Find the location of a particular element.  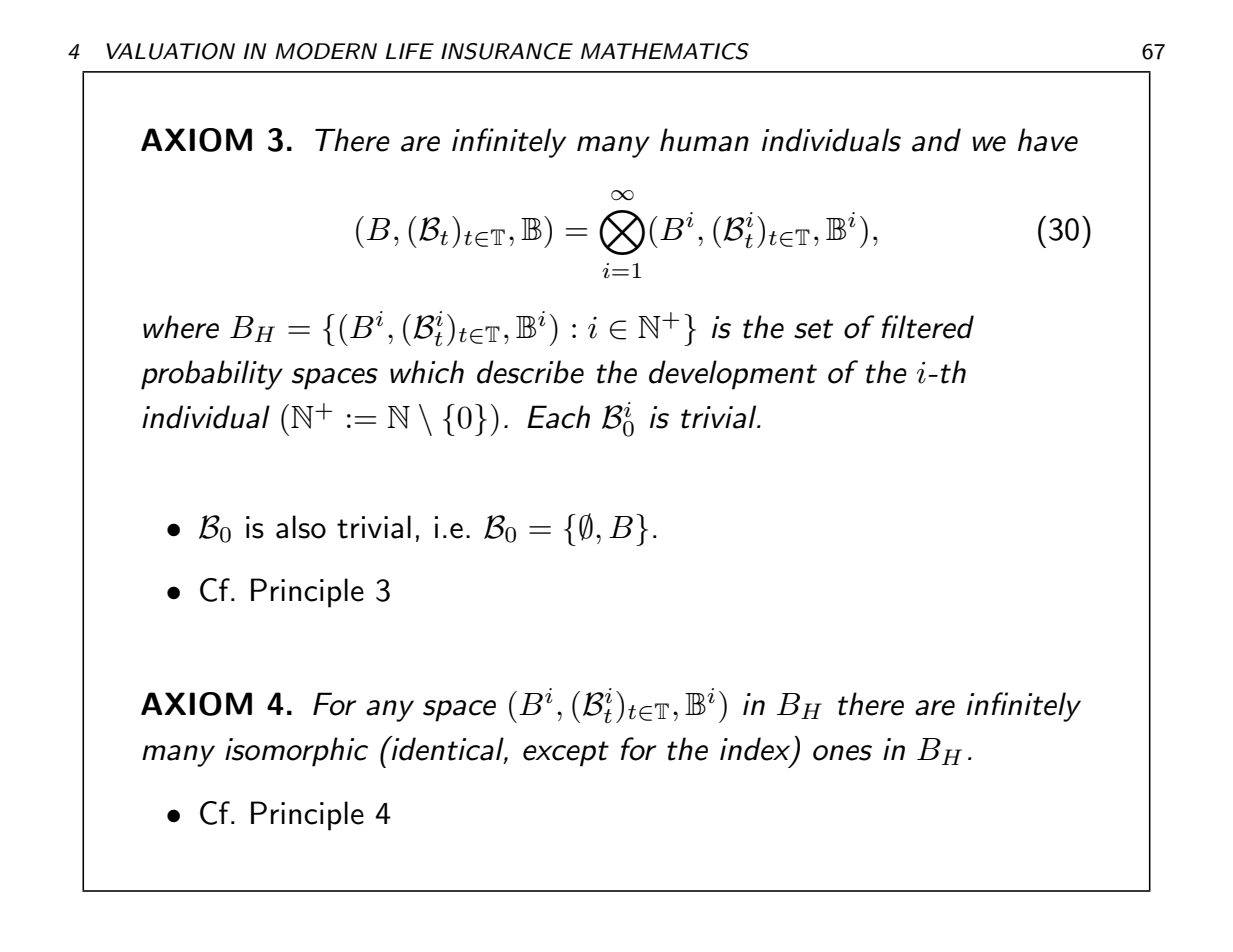

Each is located at coordinates (558, 417).
